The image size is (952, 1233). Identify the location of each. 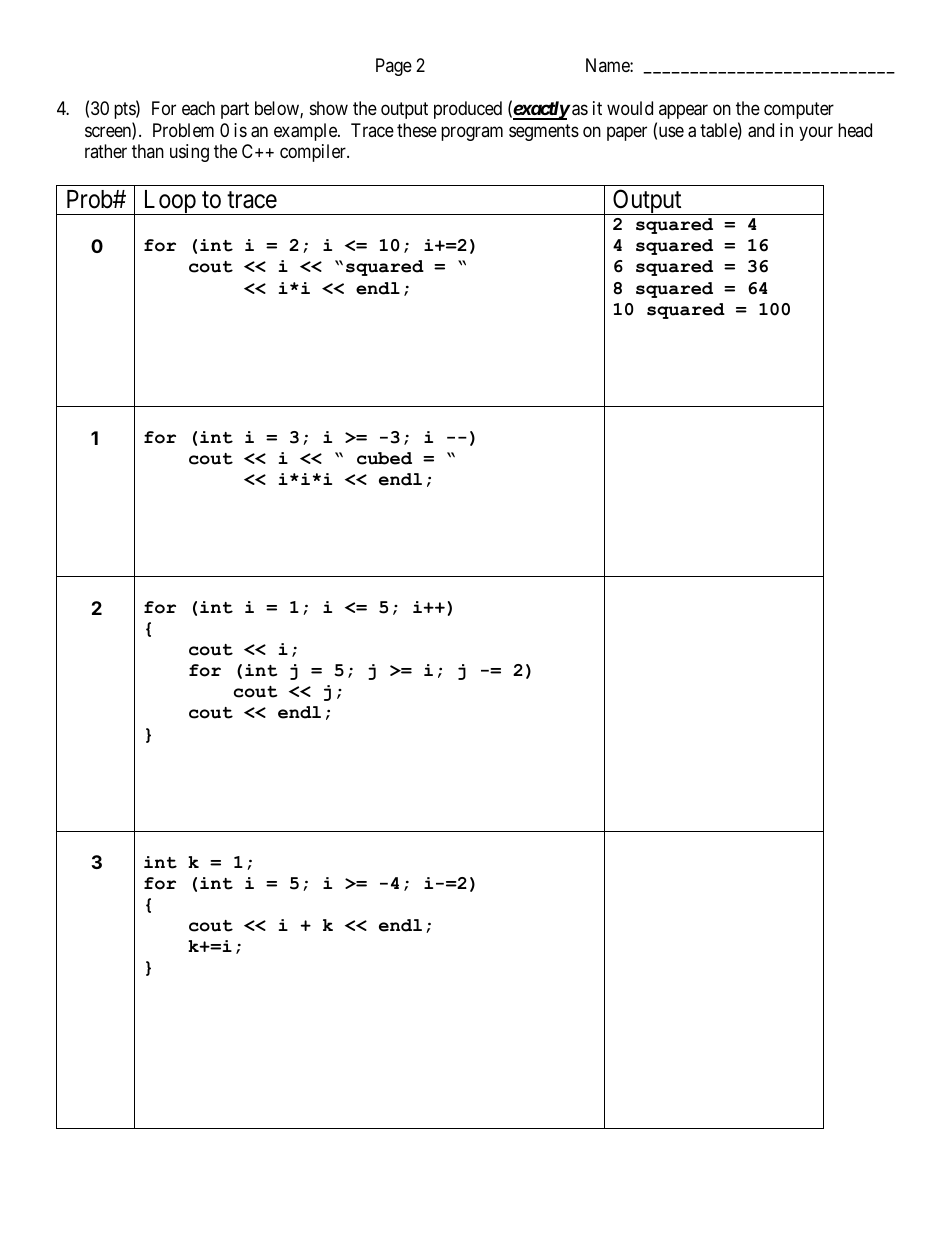
(198, 108).
